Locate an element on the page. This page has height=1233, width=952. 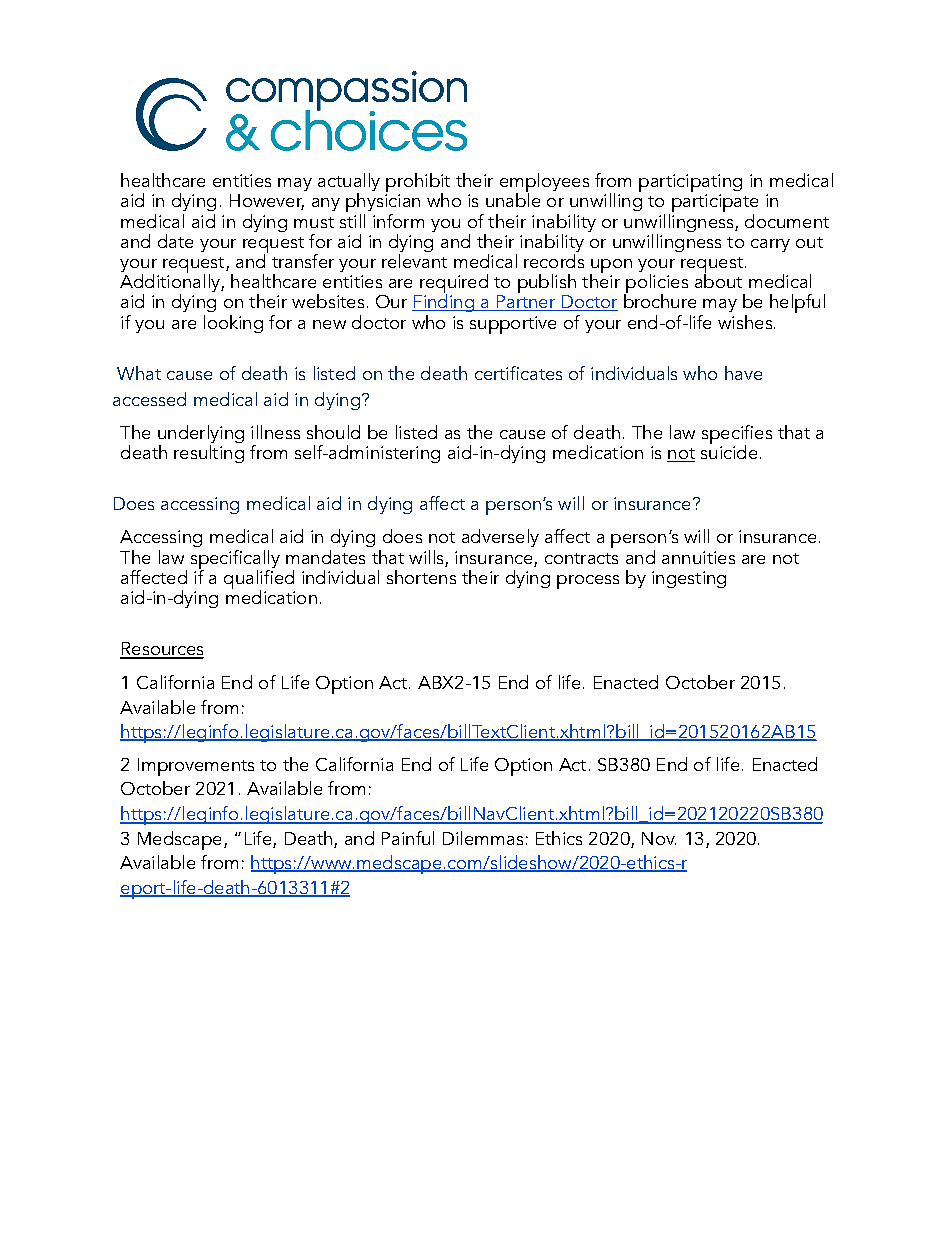
adversely is located at coordinates (500, 538).
